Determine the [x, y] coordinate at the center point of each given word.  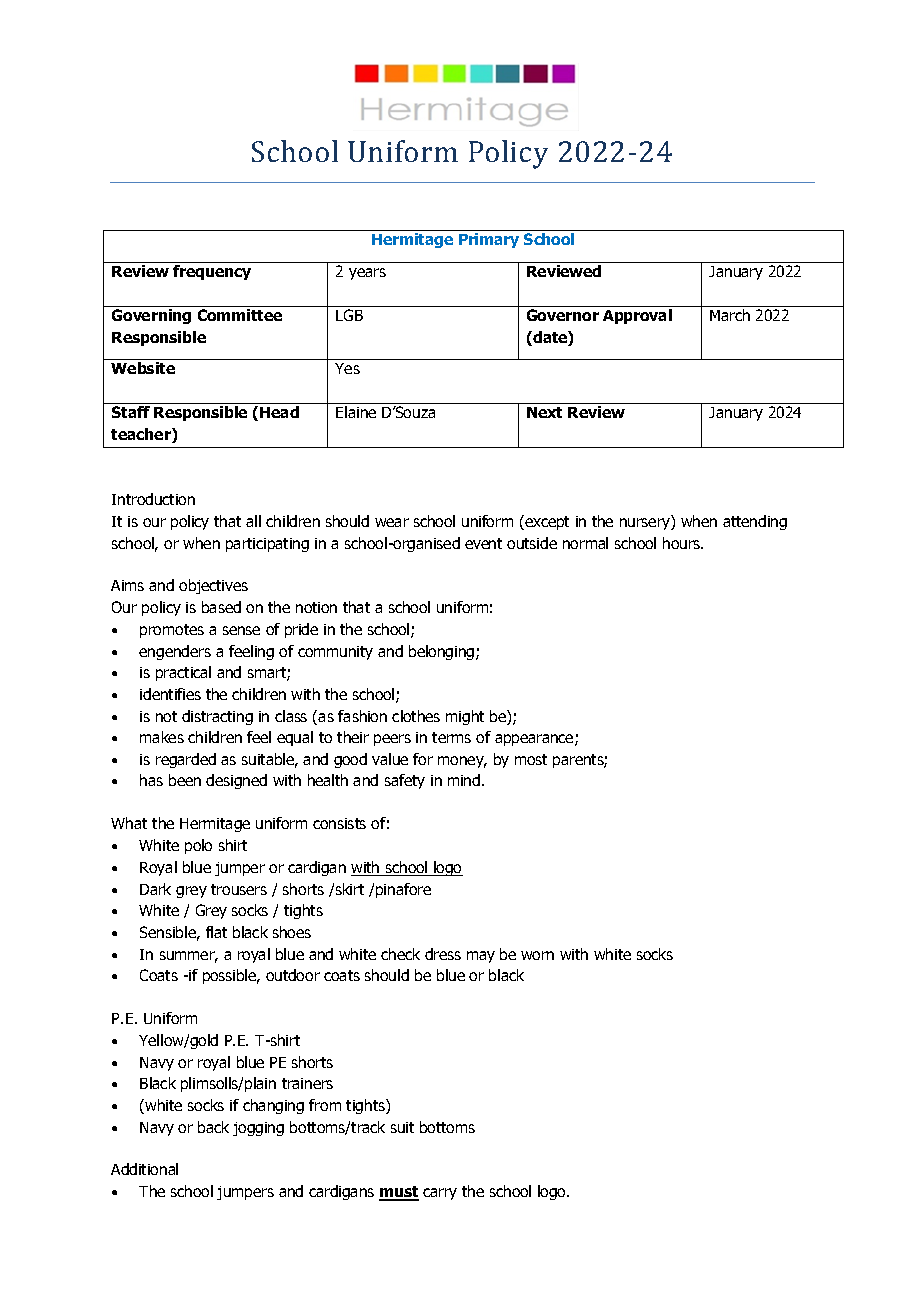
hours [683, 543]
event [483, 543]
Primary [489, 240]
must [399, 1193]
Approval [637, 316]
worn [537, 955]
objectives [213, 586]
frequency [212, 272]
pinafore [403, 890]
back [213, 1127]
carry [440, 1194]
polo [198, 846]
